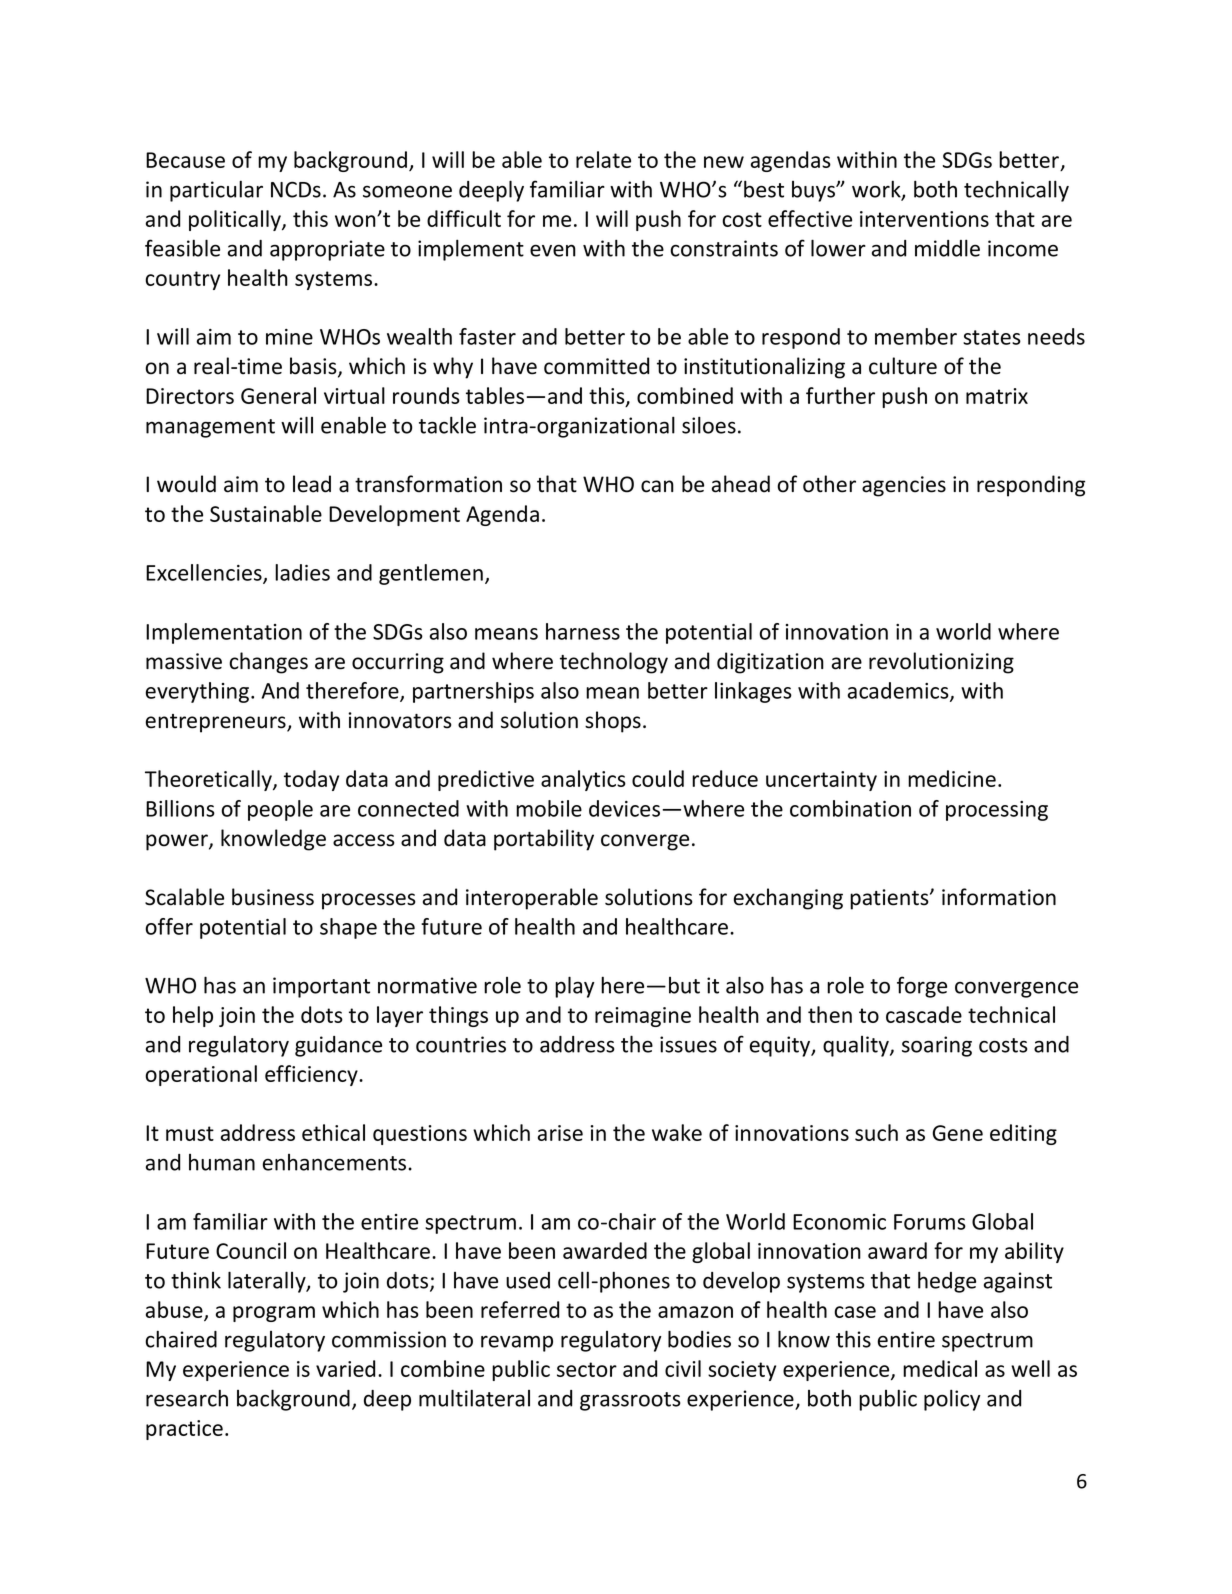 This screenshot has height=1594, width=1232. What do you see at coordinates (924, 219) in the screenshot?
I see `interventions` at bounding box center [924, 219].
